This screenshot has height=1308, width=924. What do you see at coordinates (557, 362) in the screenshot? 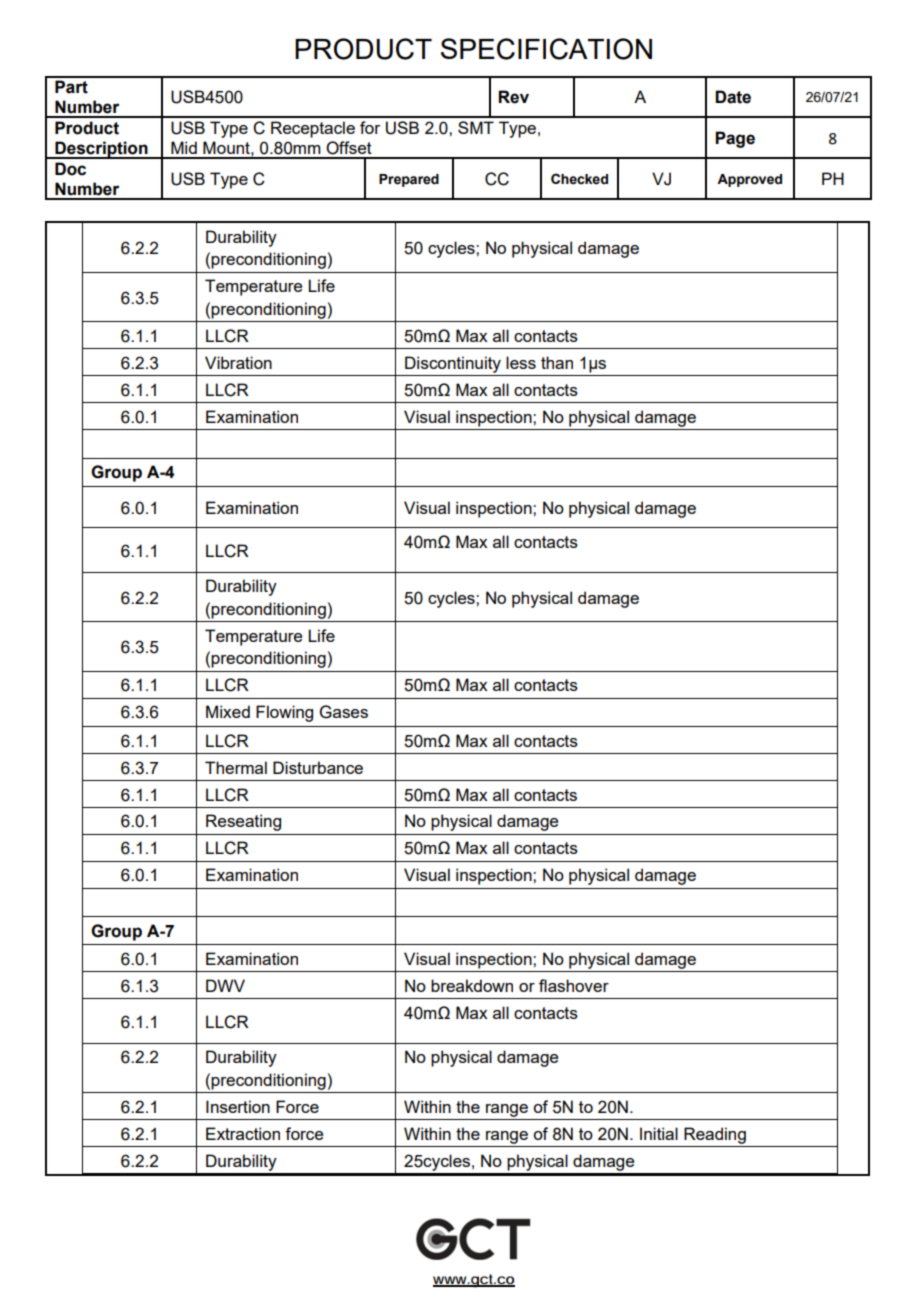
I see `than` at bounding box center [557, 362].
